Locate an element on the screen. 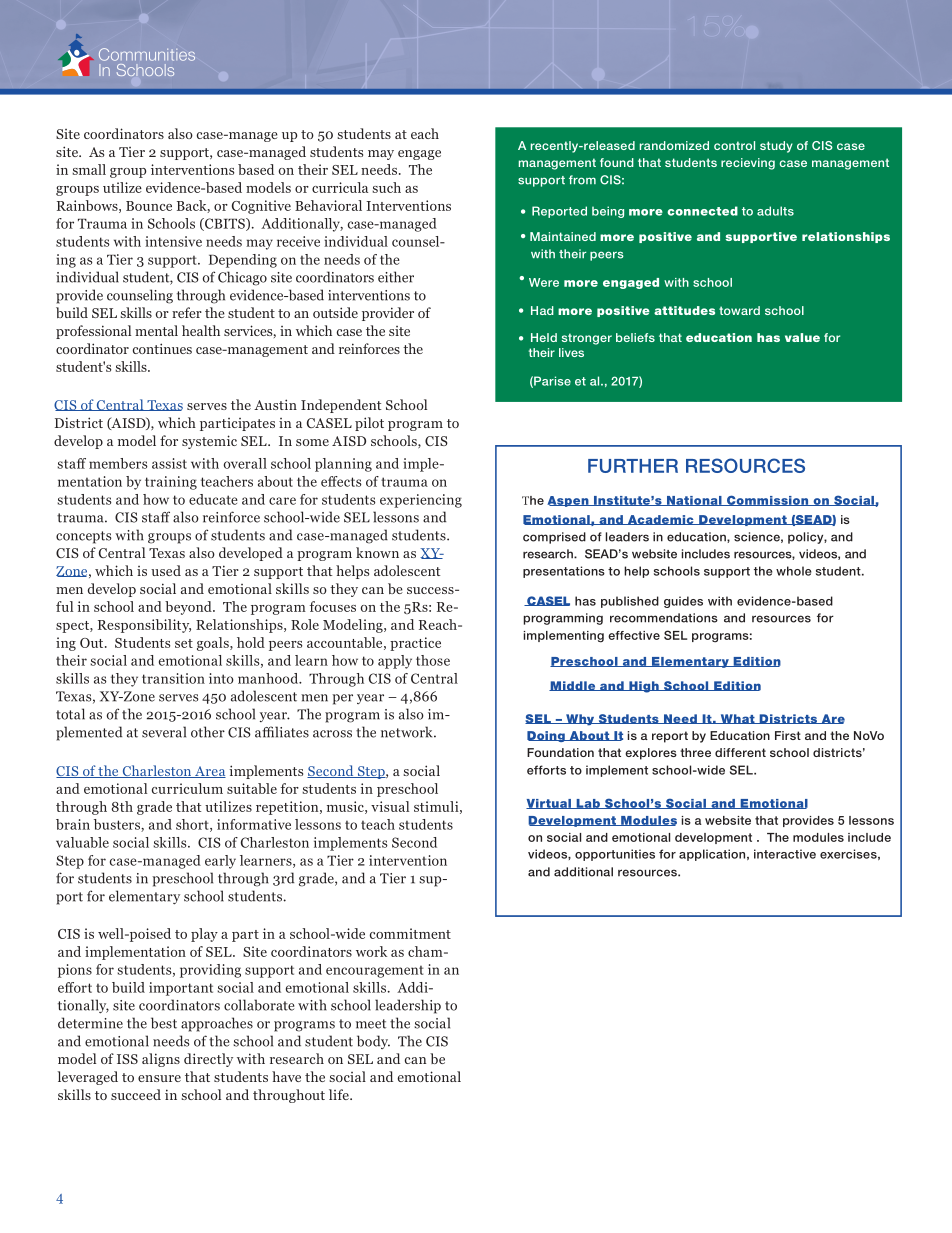 This screenshot has height=1233, width=952. National is located at coordinates (694, 501).
